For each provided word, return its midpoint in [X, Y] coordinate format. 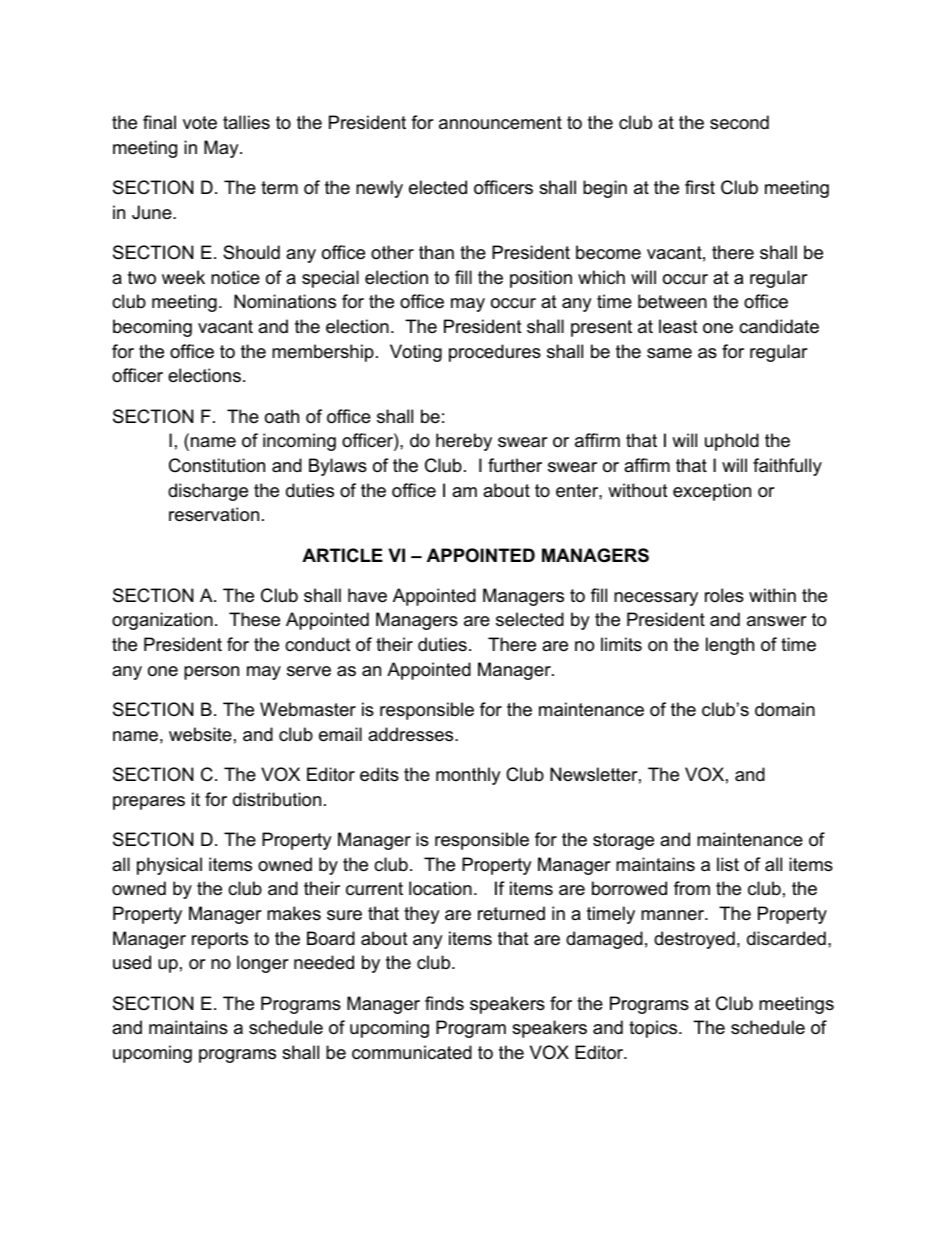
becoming [152, 328]
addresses [412, 734]
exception [712, 492]
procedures [495, 353]
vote [200, 123]
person [211, 673]
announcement [500, 123]
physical [169, 866]
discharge [208, 492]
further [515, 465]
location [440, 888]
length [730, 646]
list [728, 864]
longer [263, 964]
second [739, 122]
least [678, 326]
